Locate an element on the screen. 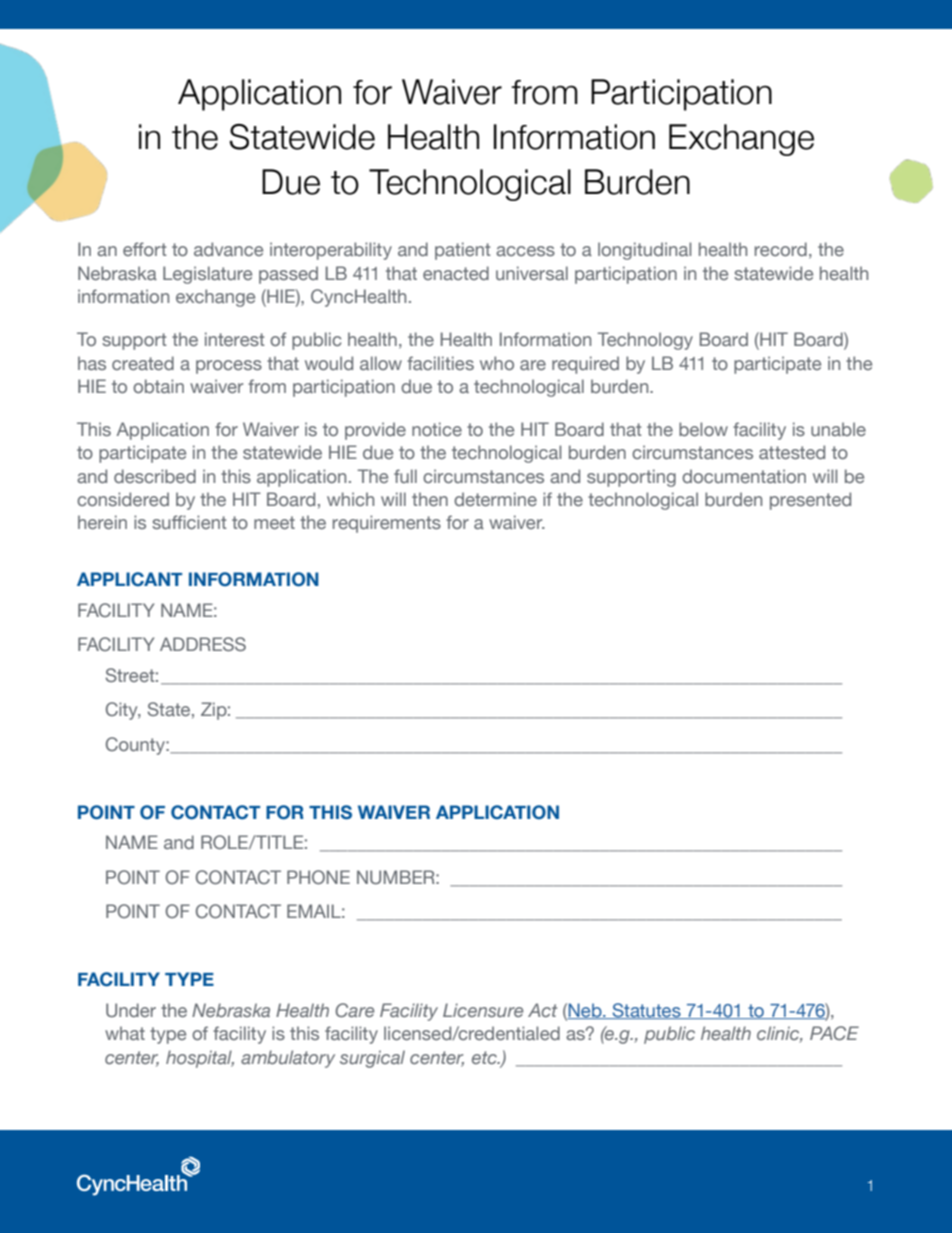 The width and height of the screenshot is (952, 1233). sufficient is located at coordinates (189, 522).
